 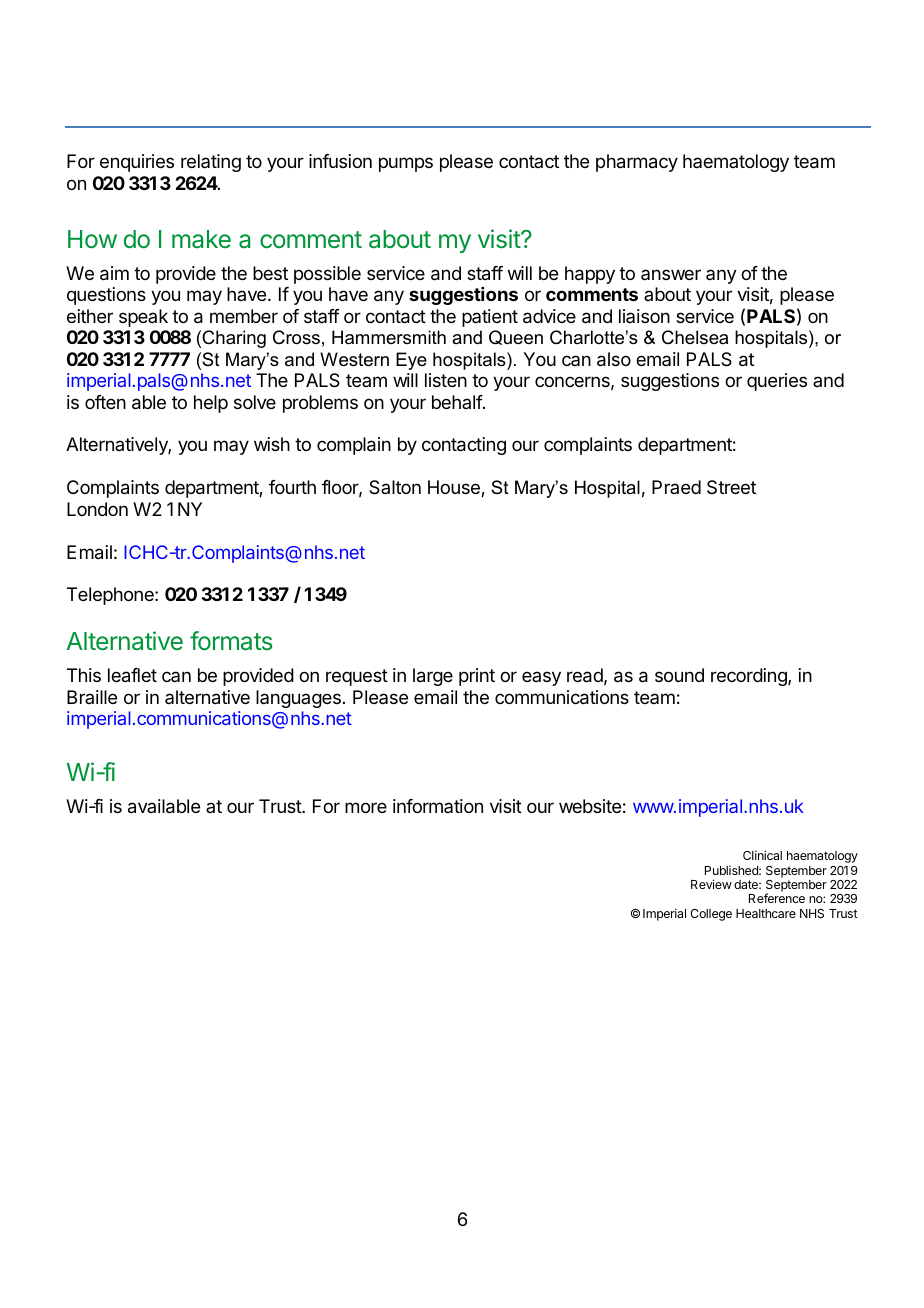 What do you see at coordinates (211, 404) in the document?
I see `help` at bounding box center [211, 404].
